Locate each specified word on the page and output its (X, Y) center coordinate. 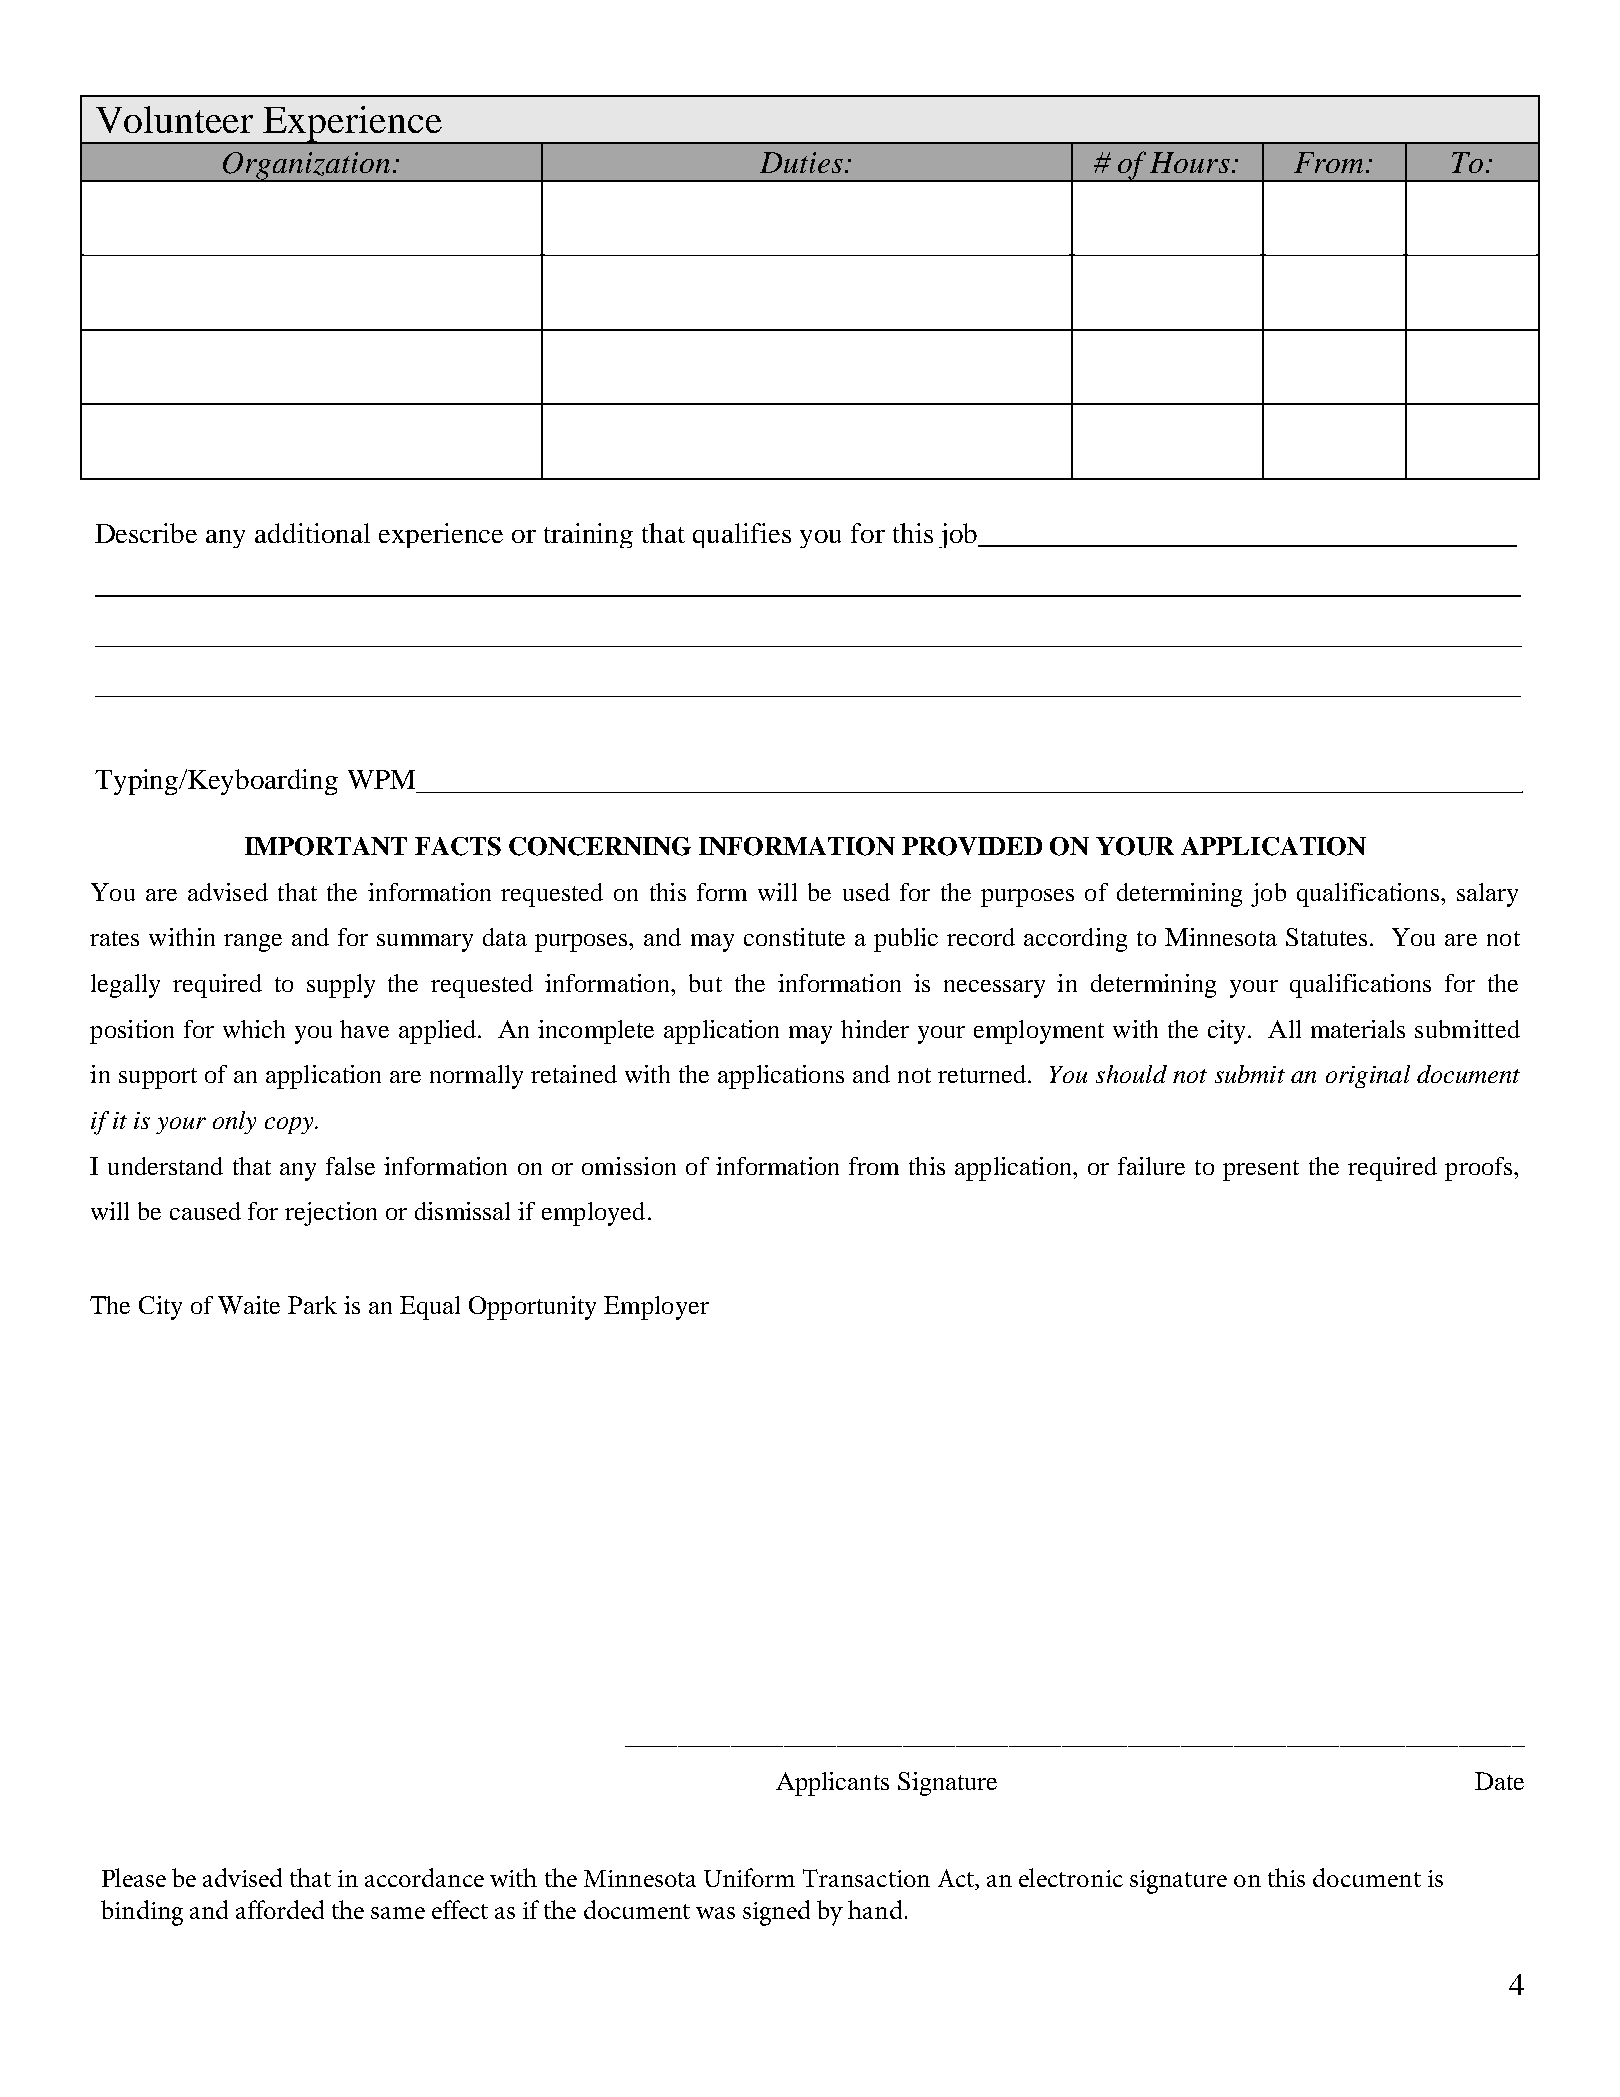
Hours (1190, 162)
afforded (280, 1909)
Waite (249, 1305)
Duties (801, 162)
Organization (306, 167)
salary (1487, 895)
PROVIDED (972, 846)
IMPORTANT (326, 846)
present (1261, 1170)
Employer (656, 1308)
